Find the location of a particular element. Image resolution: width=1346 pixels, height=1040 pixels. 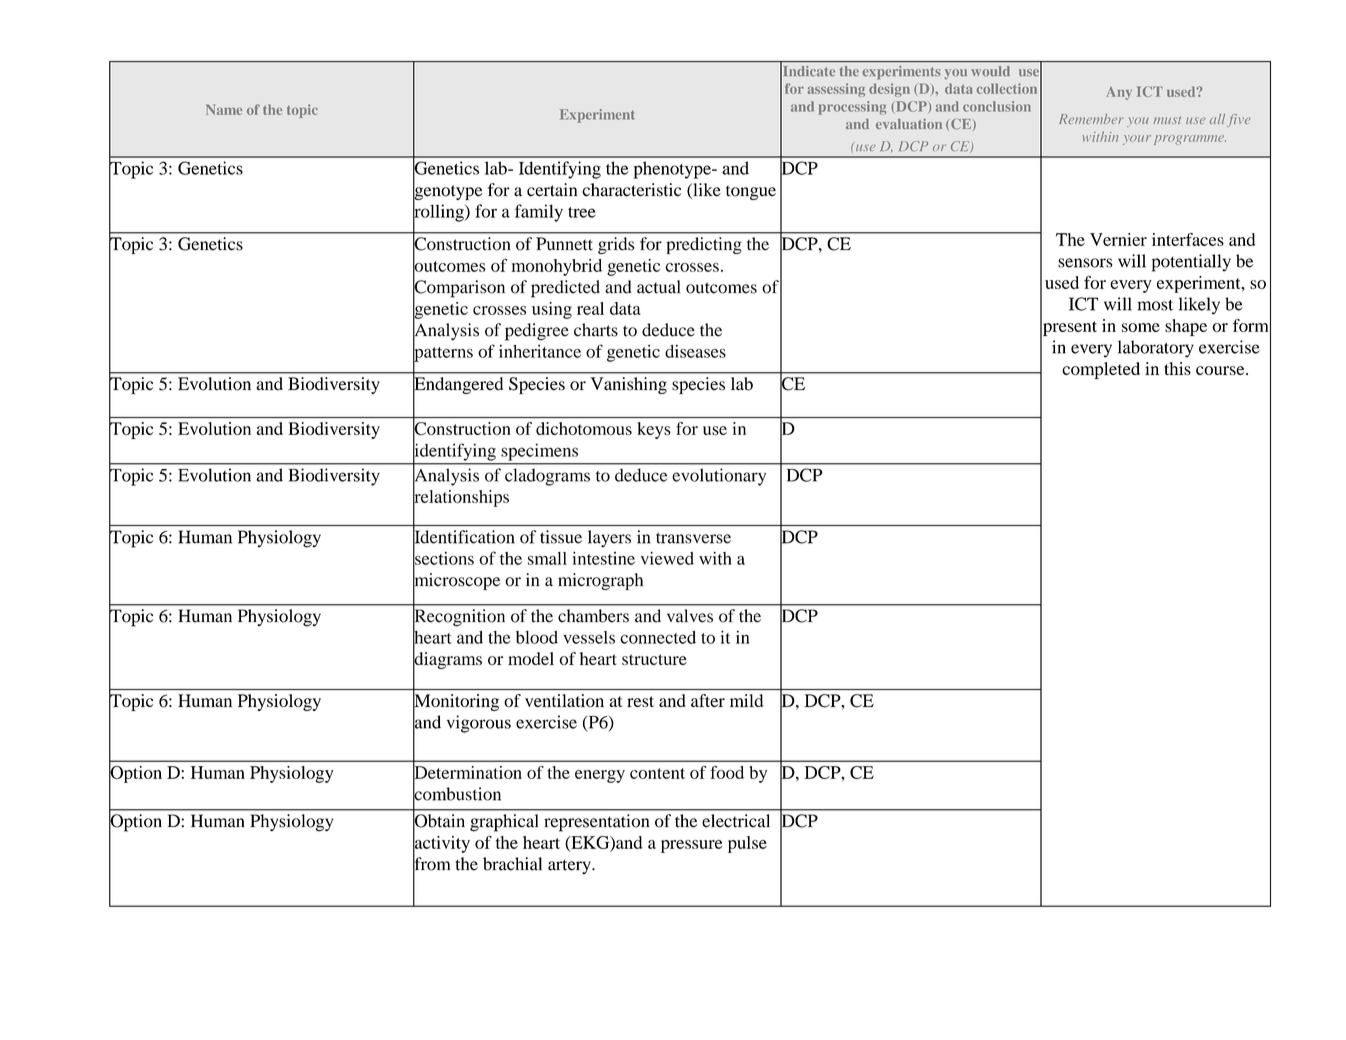

Monitoring is located at coordinates (456, 702).
